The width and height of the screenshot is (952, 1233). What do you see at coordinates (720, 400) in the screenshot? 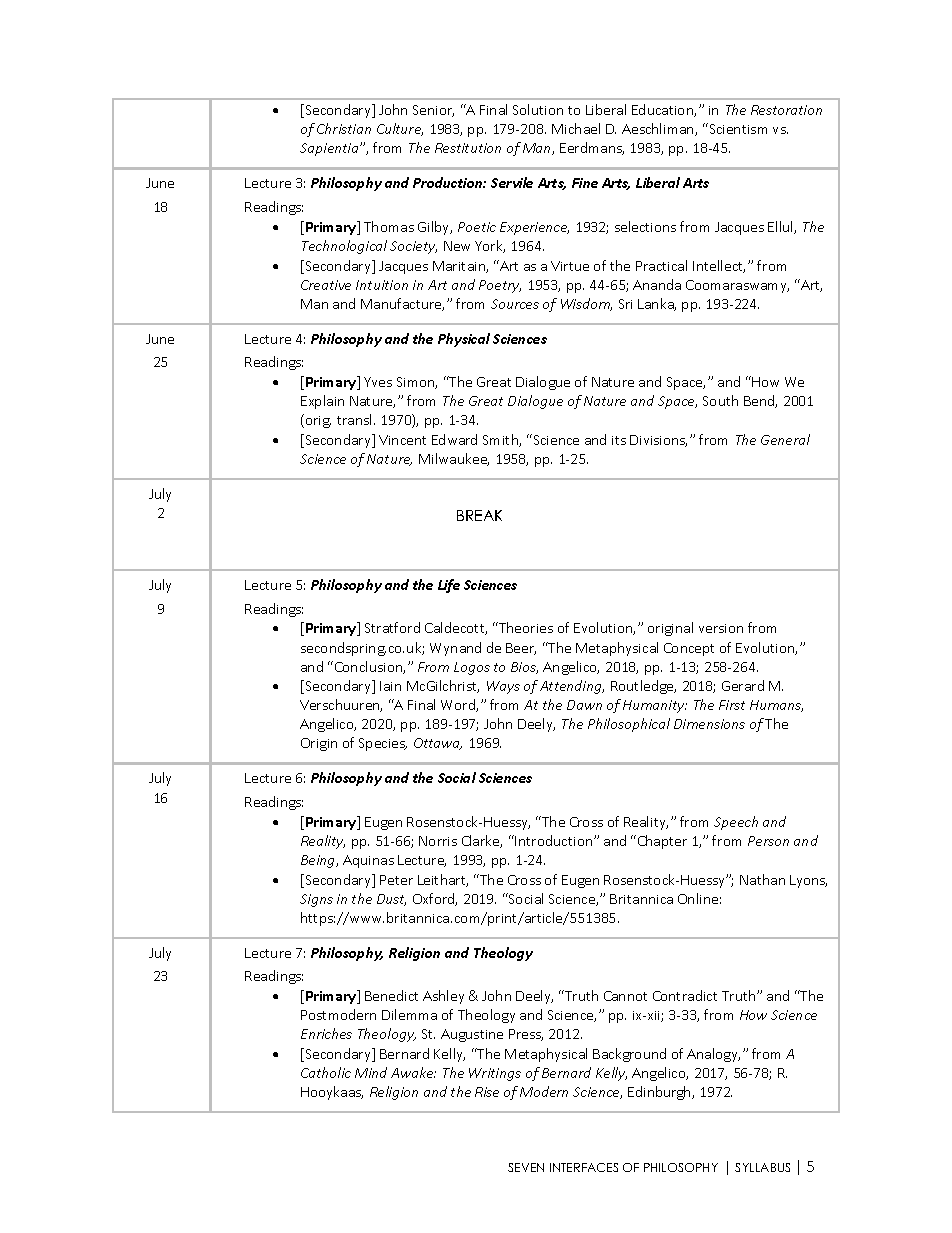
I see `South` at bounding box center [720, 400].
